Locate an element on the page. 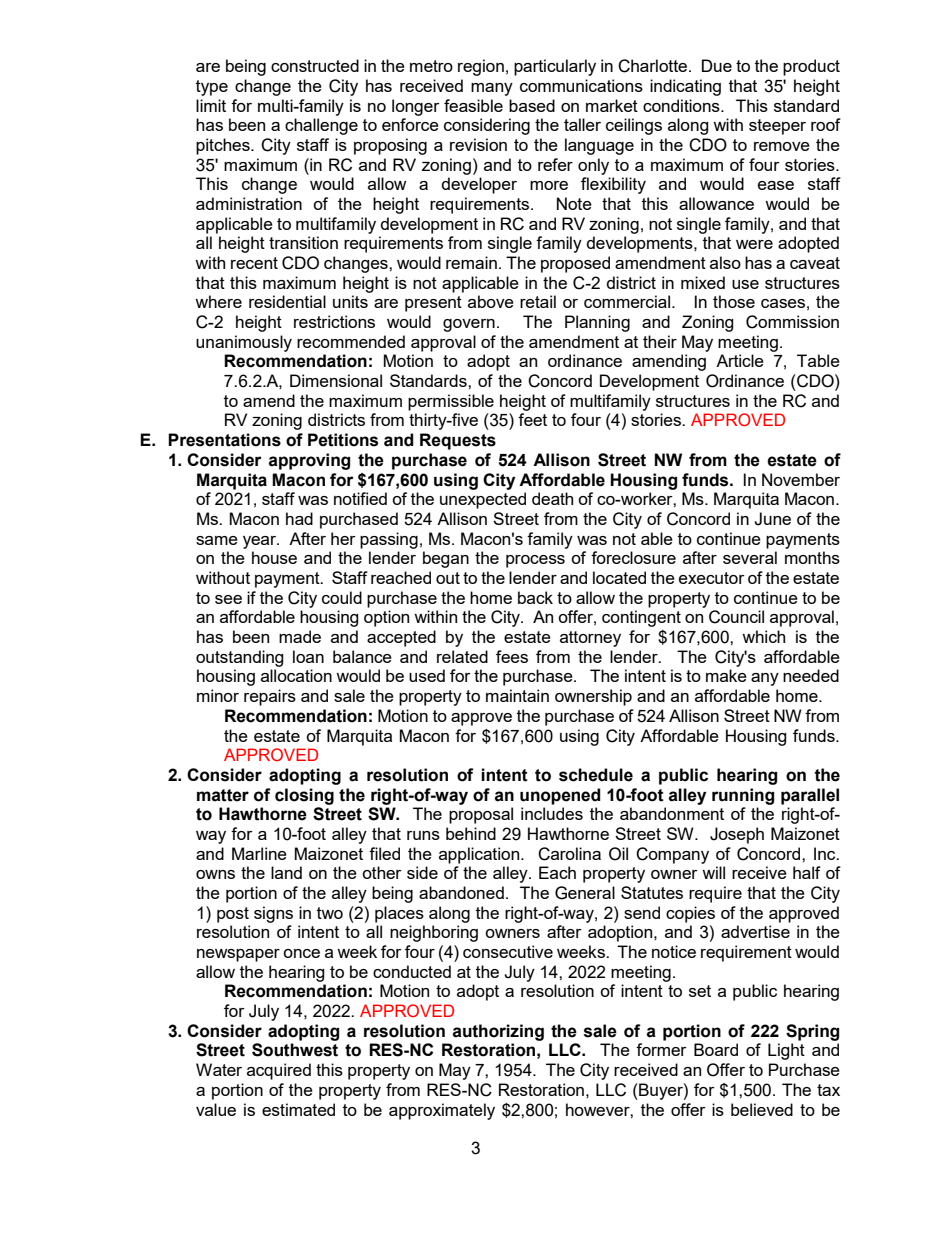  constructed is located at coordinates (315, 65).
